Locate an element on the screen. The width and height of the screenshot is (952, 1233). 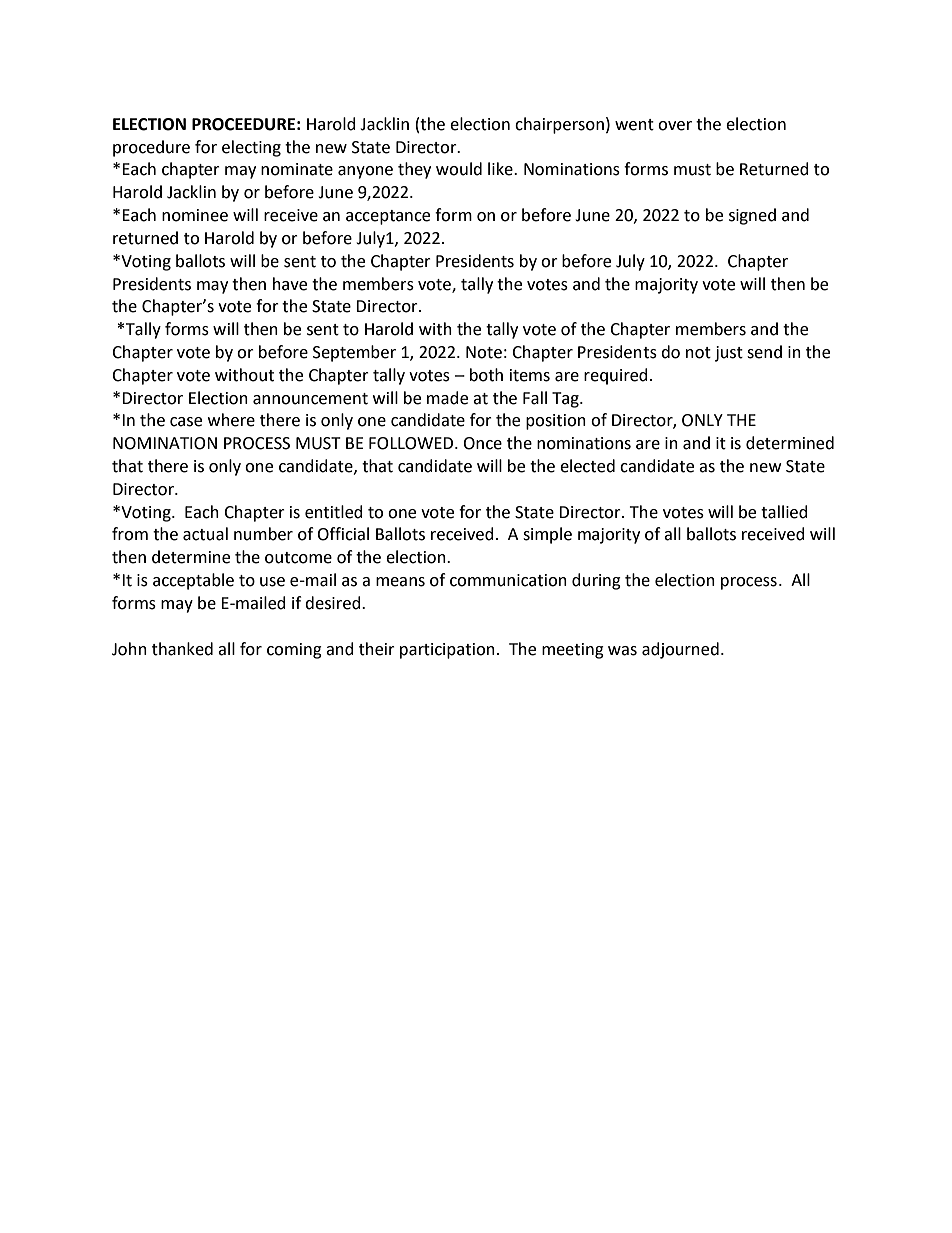
case is located at coordinates (186, 422).
